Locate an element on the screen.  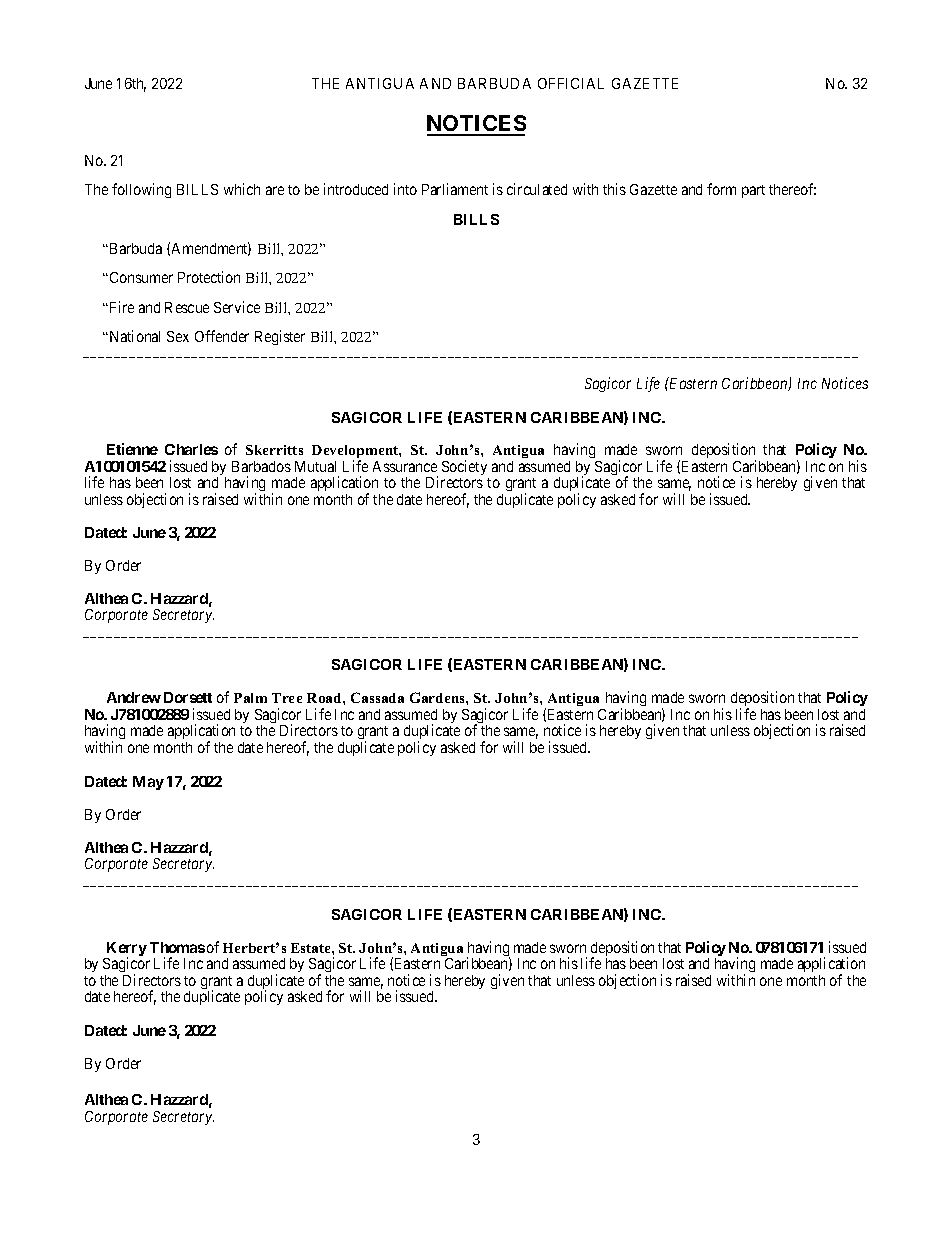
Assurance is located at coordinates (405, 466).
